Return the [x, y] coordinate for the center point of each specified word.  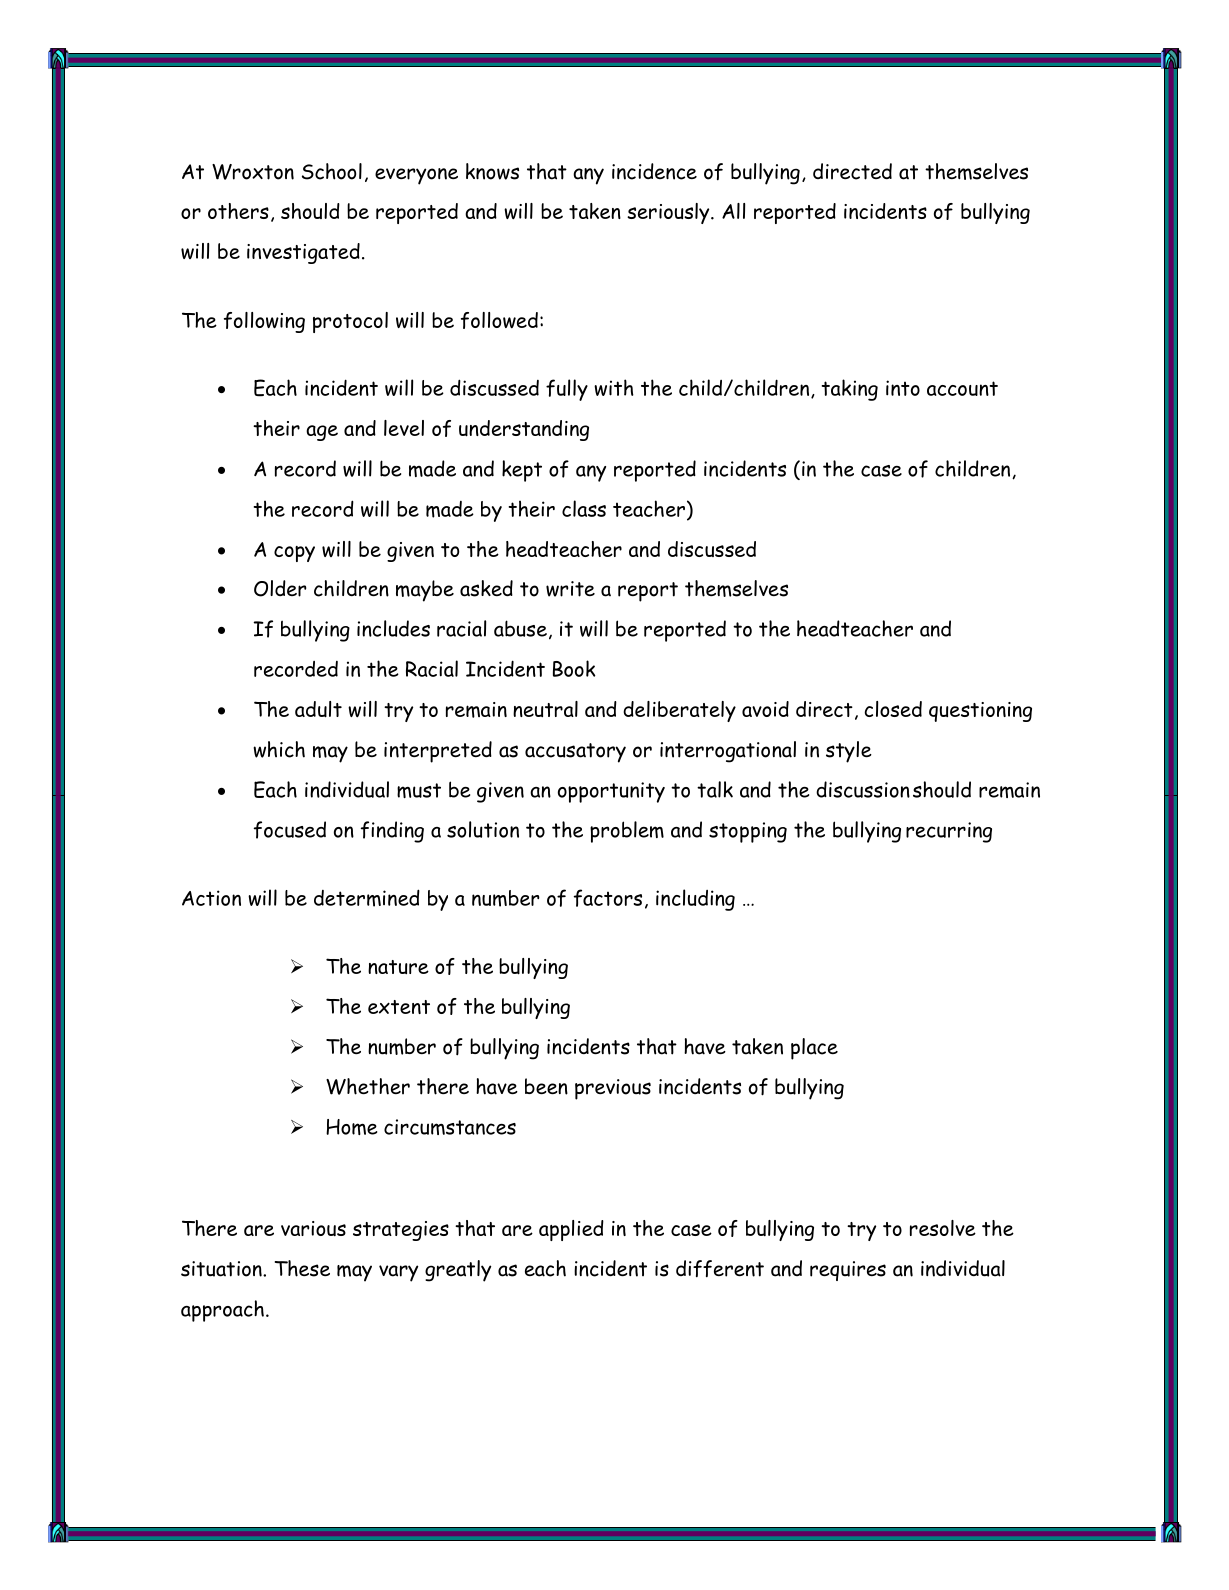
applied [571, 1230]
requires [848, 1271]
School [332, 171]
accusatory [575, 753]
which [279, 749]
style [849, 752]
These [302, 1268]
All [733, 211]
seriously [669, 213]
